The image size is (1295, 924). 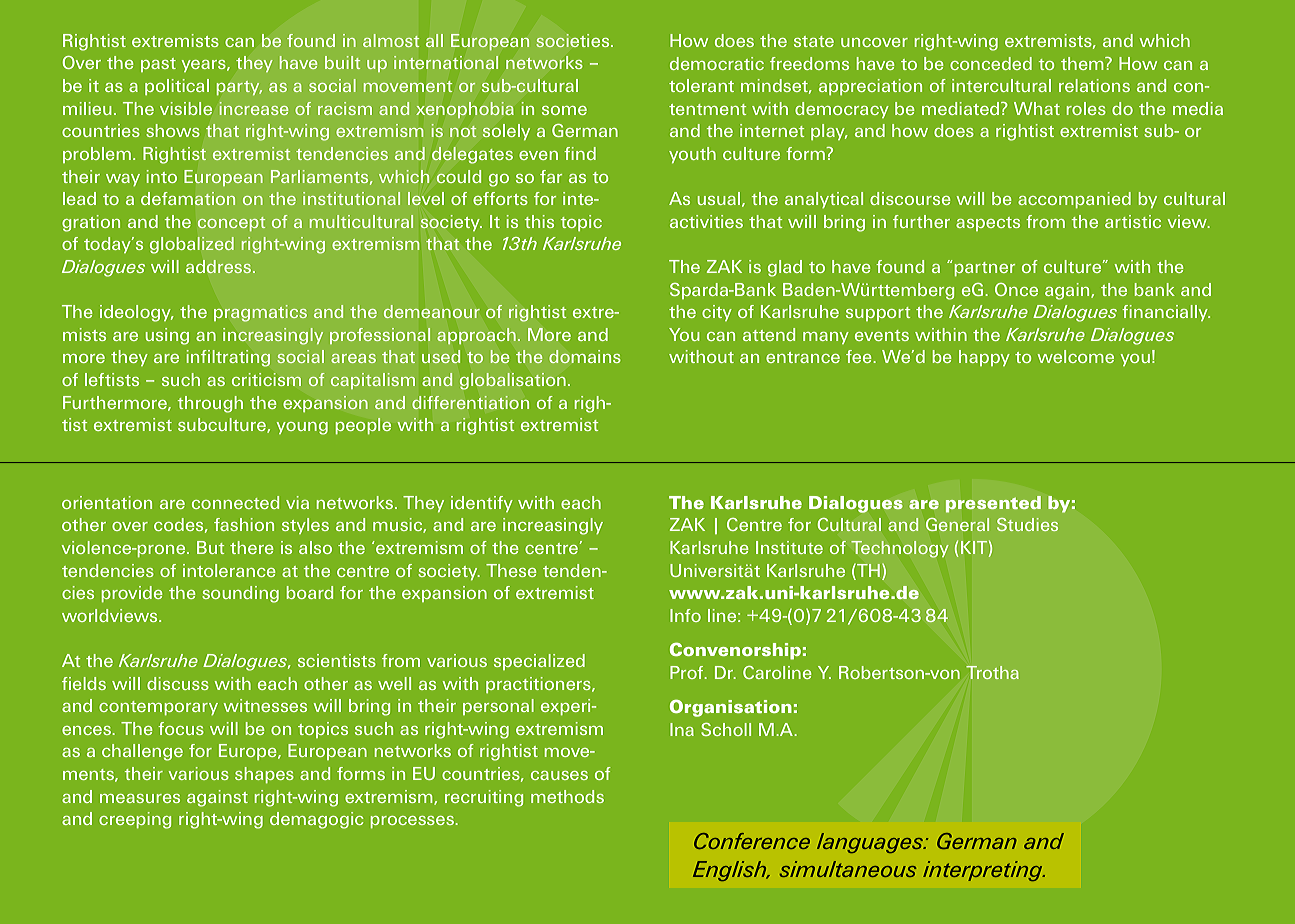 What do you see at coordinates (574, 40) in the image?
I see `societies` at bounding box center [574, 40].
